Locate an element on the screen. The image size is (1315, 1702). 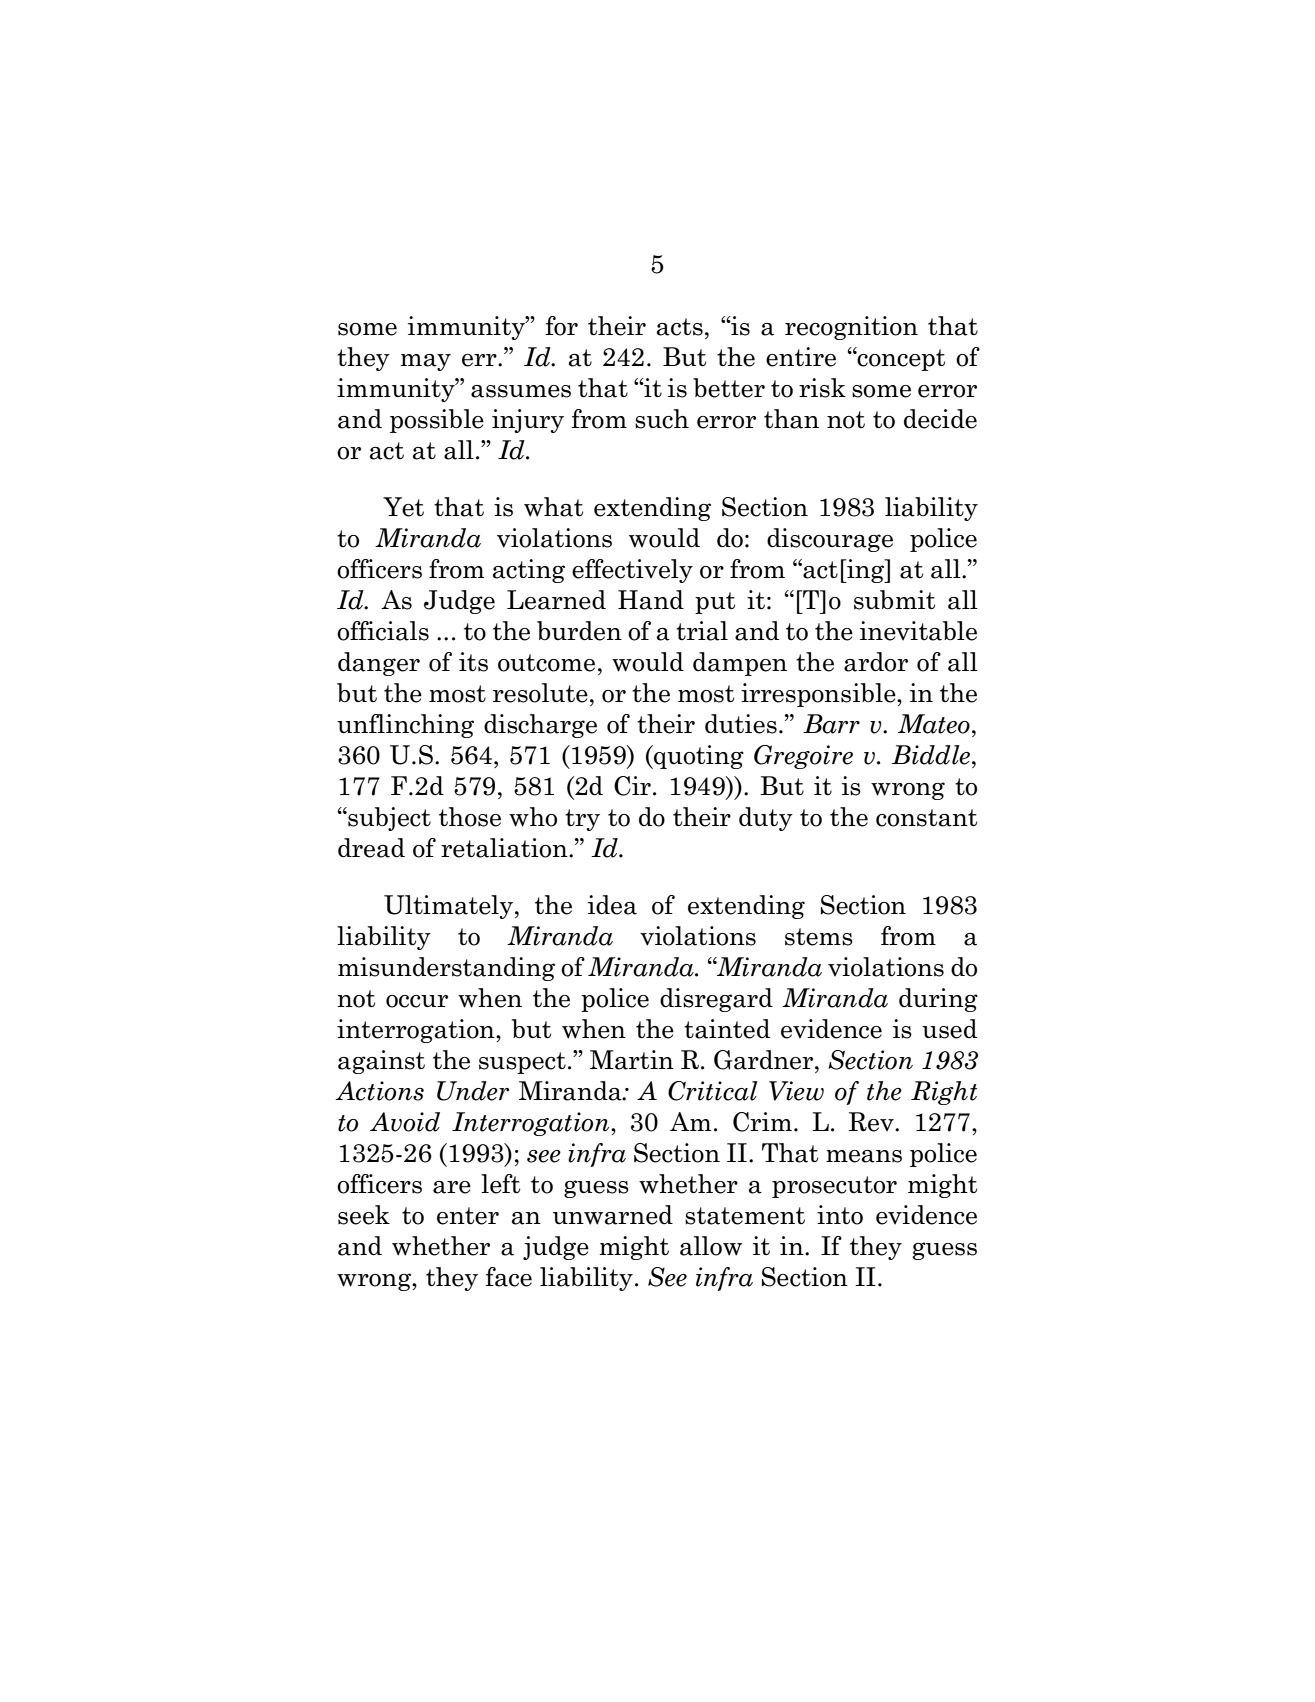
recognition is located at coordinates (851, 328).
